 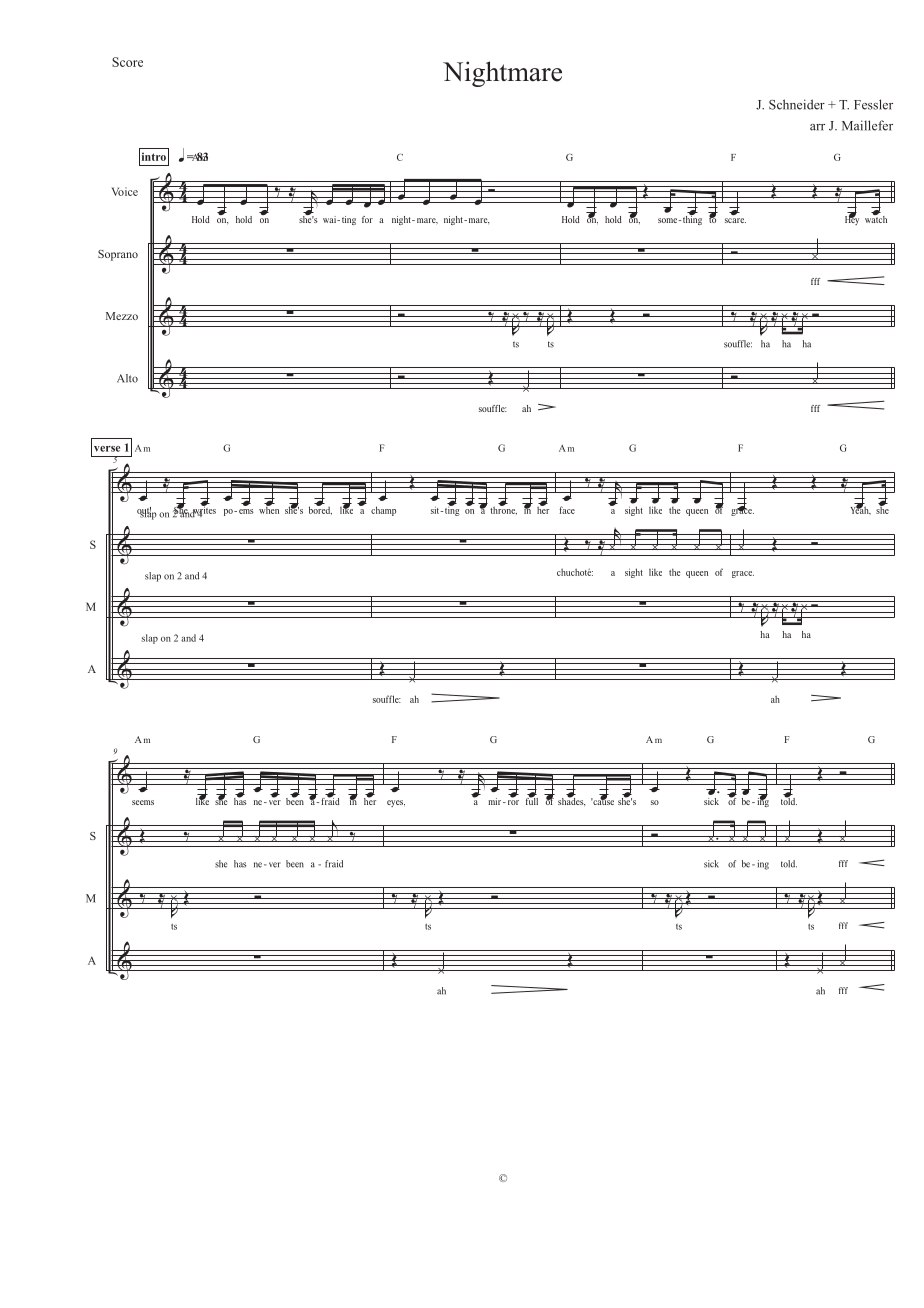 What do you see at coordinates (383, 511) in the screenshot?
I see `champ` at bounding box center [383, 511].
